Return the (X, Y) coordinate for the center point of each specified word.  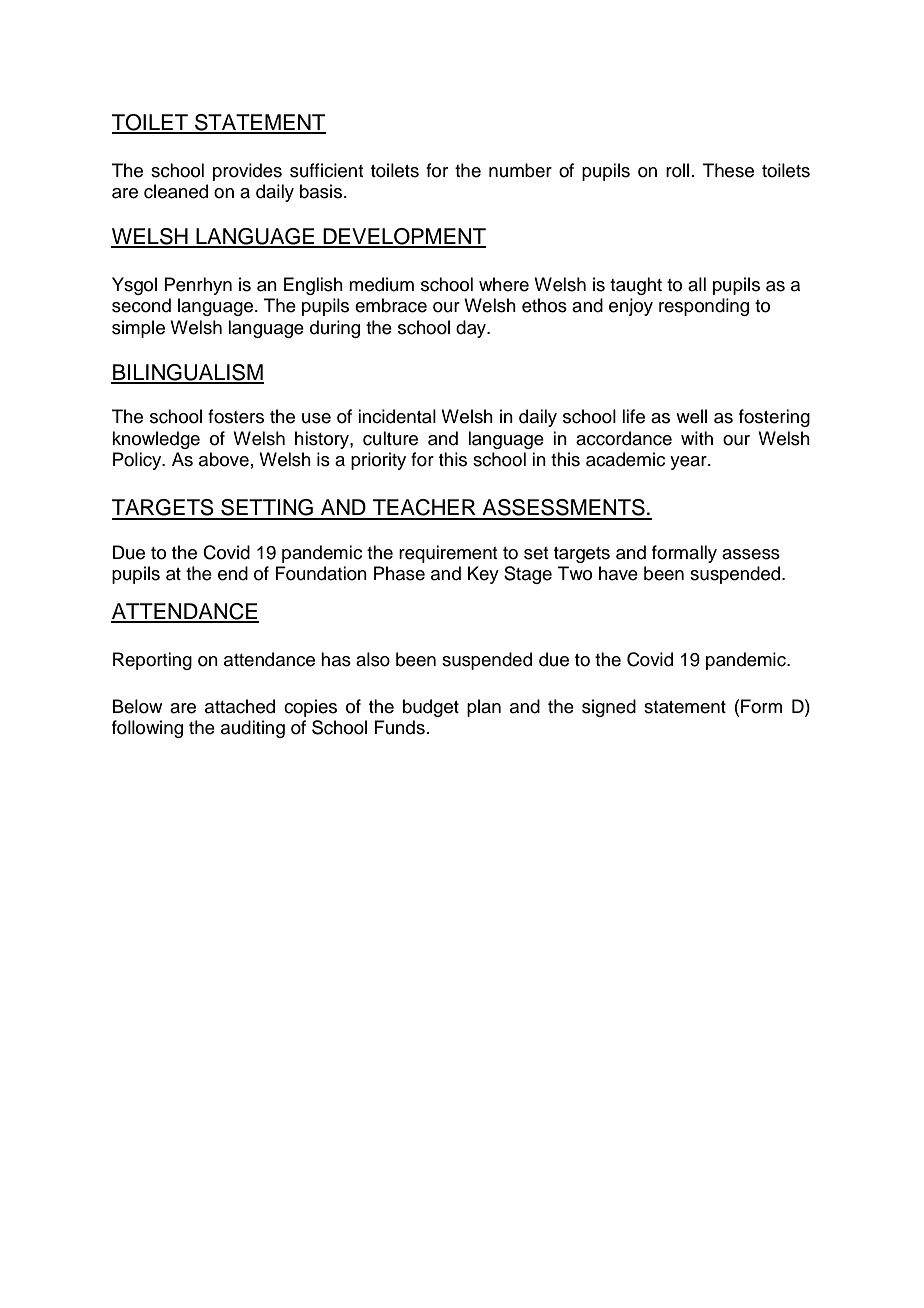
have (618, 573)
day (472, 329)
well (691, 416)
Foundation (321, 573)
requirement (448, 554)
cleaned (176, 191)
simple (138, 329)
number (520, 170)
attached (240, 706)
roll (677, 170)
